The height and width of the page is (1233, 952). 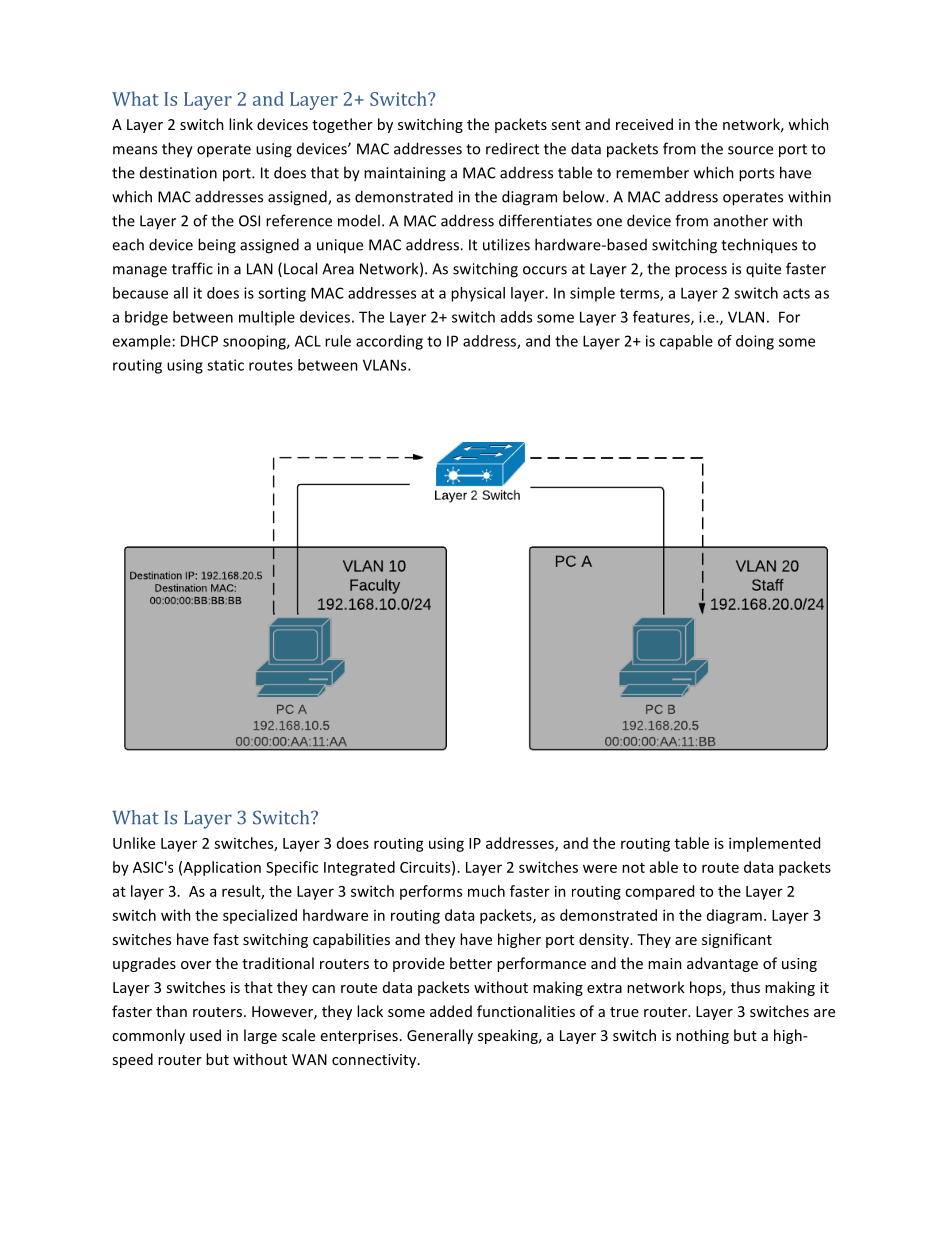 What do you see at coordinates (774, 844) in the page?
I see `implemented` at bounding box center [774, 844].
